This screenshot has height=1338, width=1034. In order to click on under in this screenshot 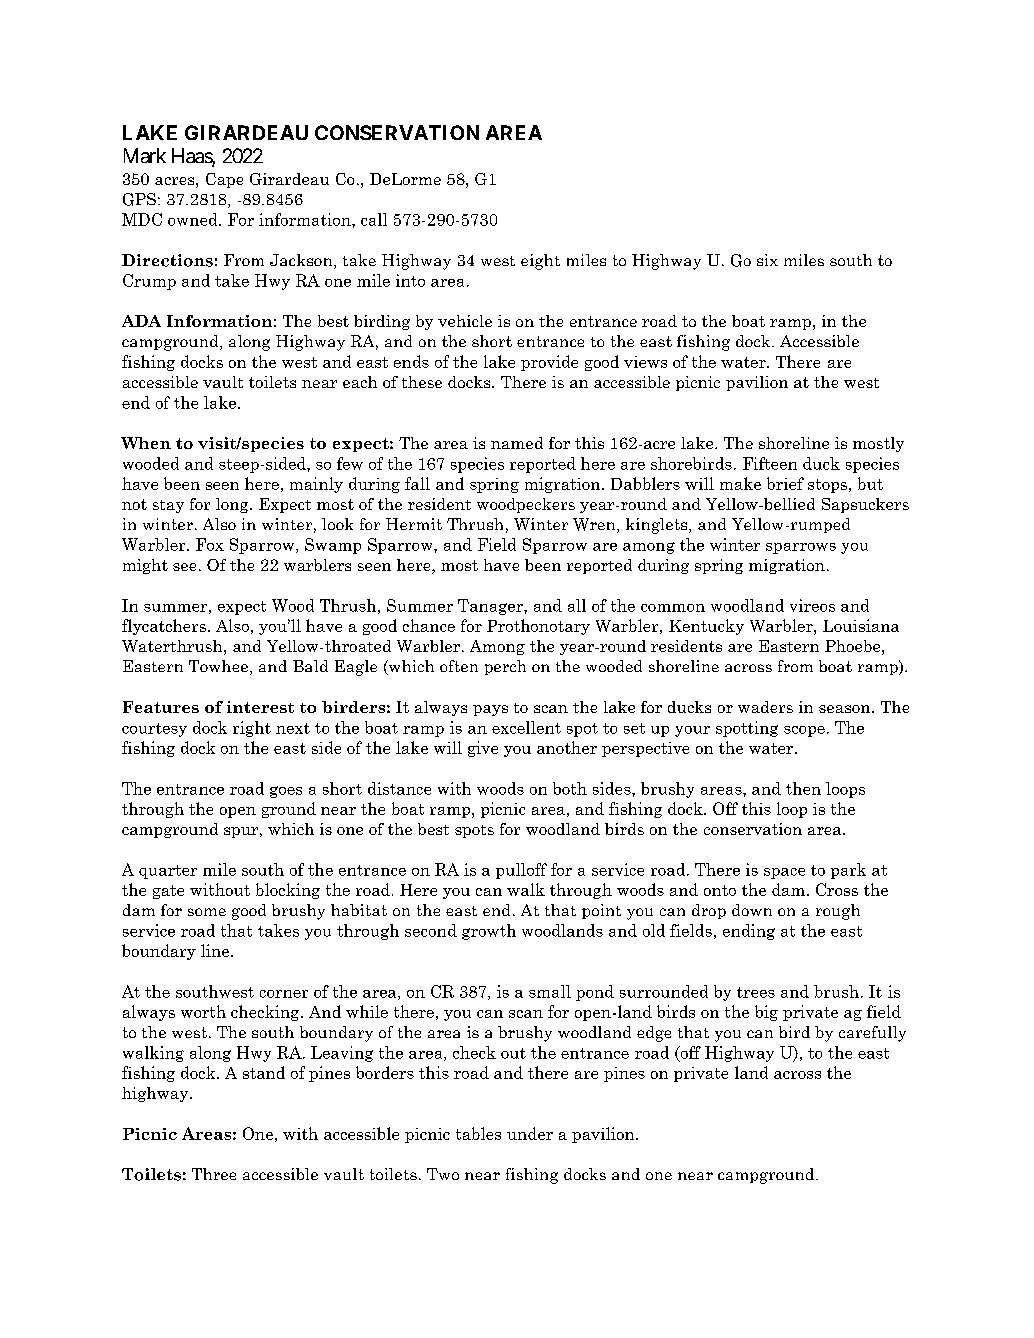, I will do `click(530, 1133)`.
